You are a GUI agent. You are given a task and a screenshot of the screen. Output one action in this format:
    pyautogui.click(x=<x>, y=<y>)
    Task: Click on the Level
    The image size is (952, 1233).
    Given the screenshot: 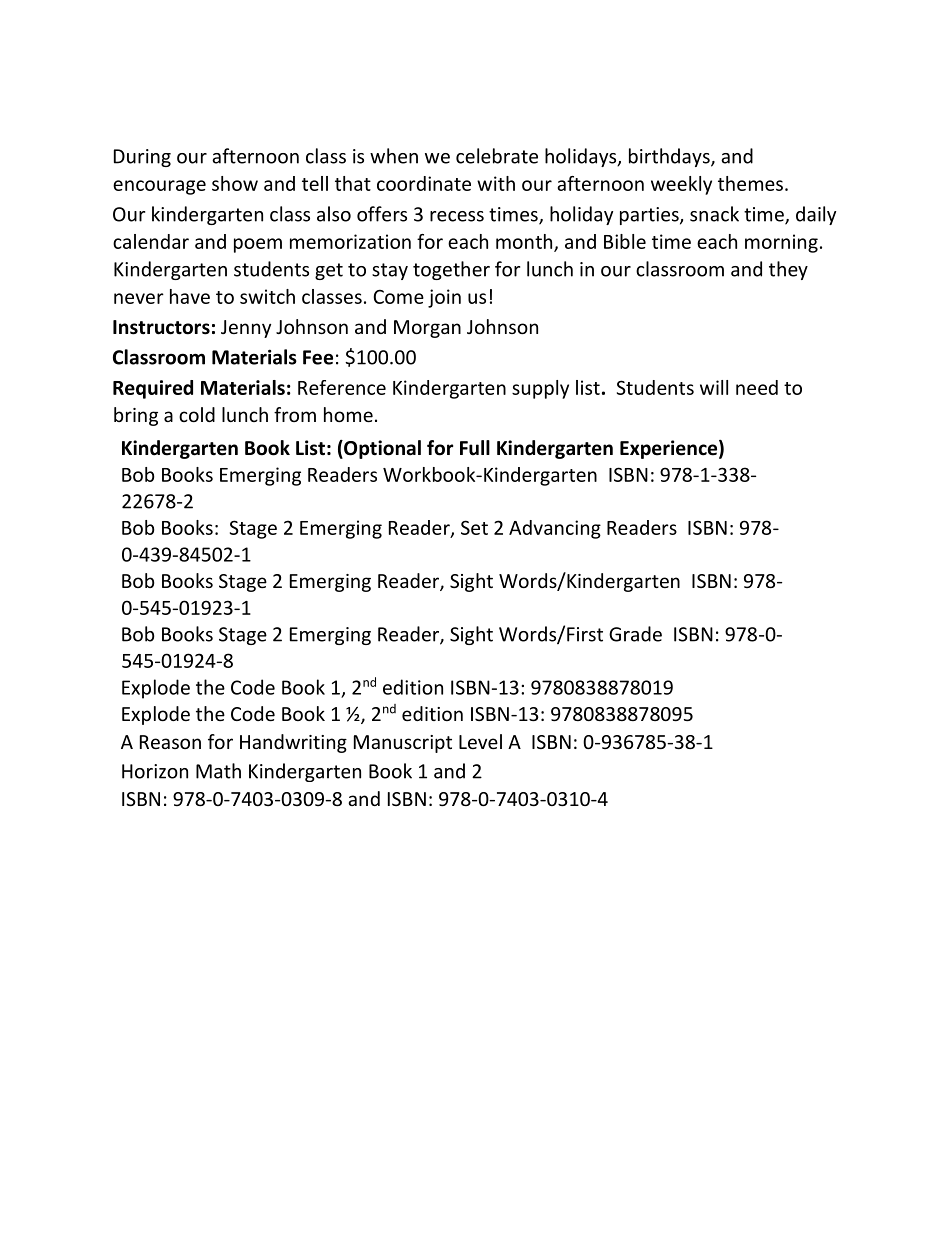 What is the action you would take?
    pyautogui.click(x=480, y=741)
